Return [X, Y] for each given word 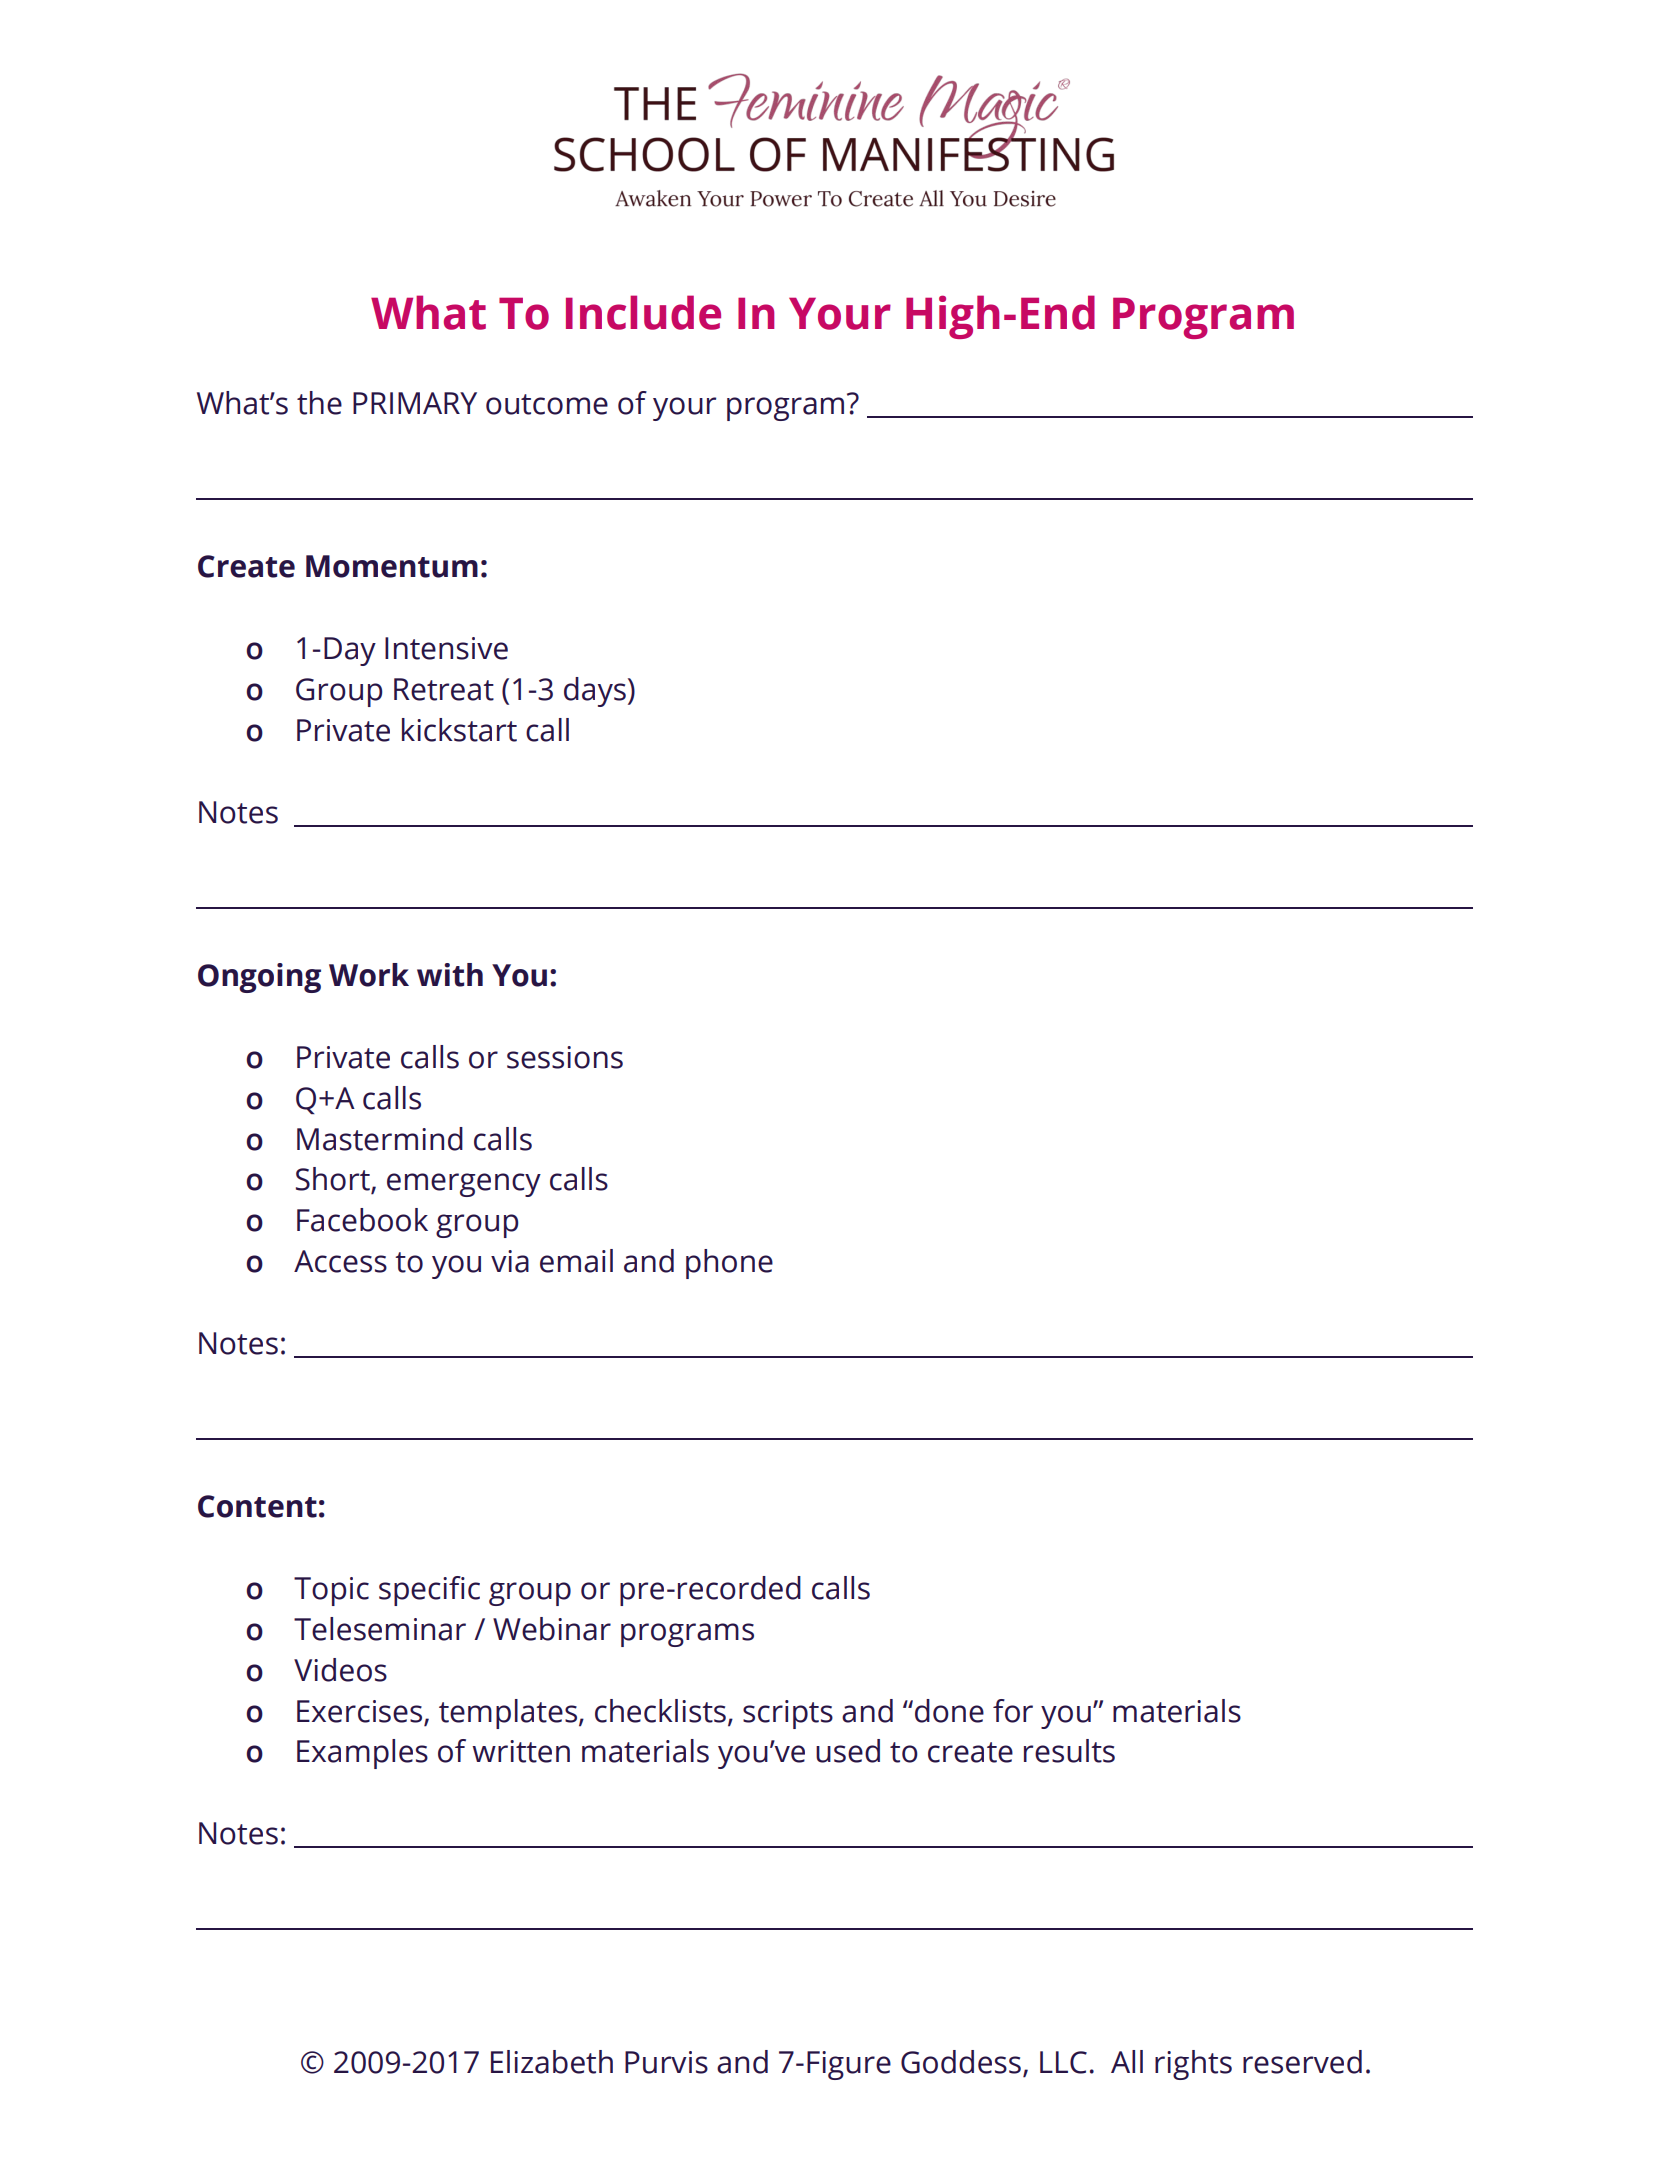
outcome [547, 404]
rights [1193, 2065]
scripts [788, 1714]
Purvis [666, 2062]
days [595, 692]
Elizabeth [552, 2062]
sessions [565, 1057]
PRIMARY [415, 403]
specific [429, 1591]
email [576, 1261]
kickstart [459, 730]
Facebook [362, 1220]
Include [643, 312]
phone [729, 1264]
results [1069, 1751]
